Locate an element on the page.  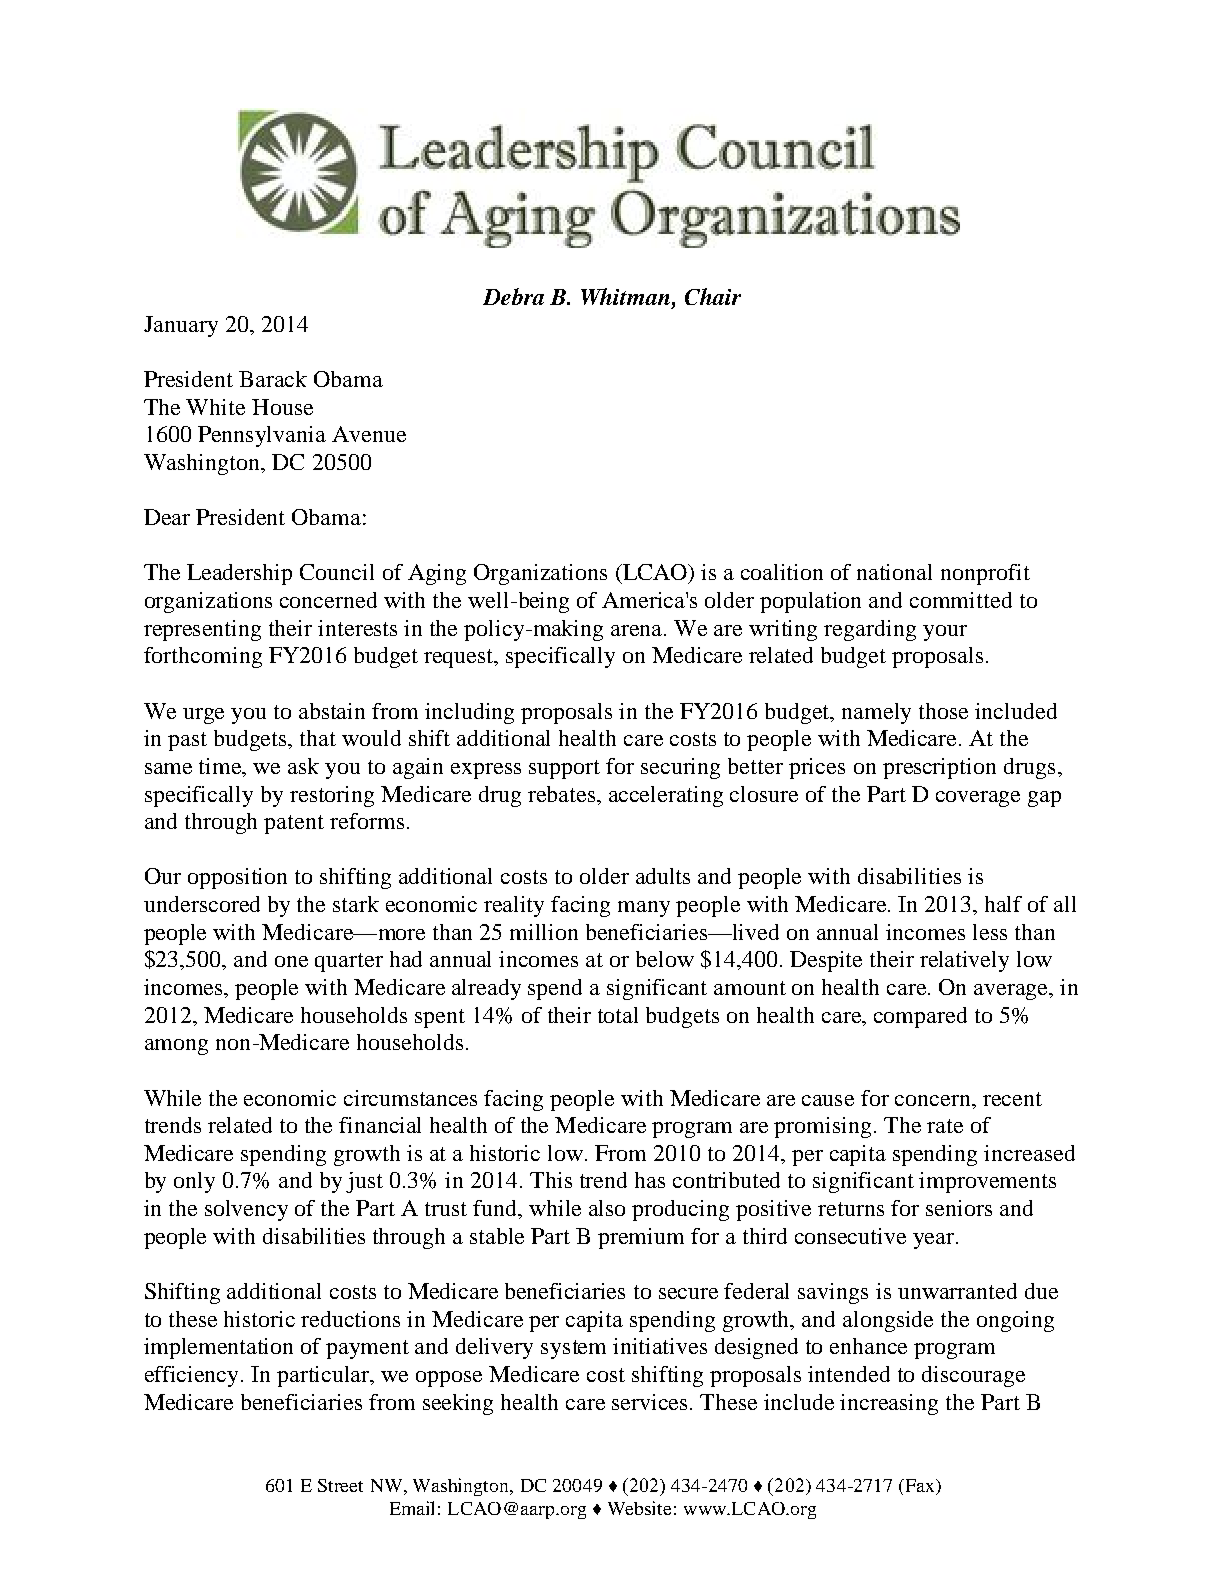
Chair is located at coordinates (713, 296).
